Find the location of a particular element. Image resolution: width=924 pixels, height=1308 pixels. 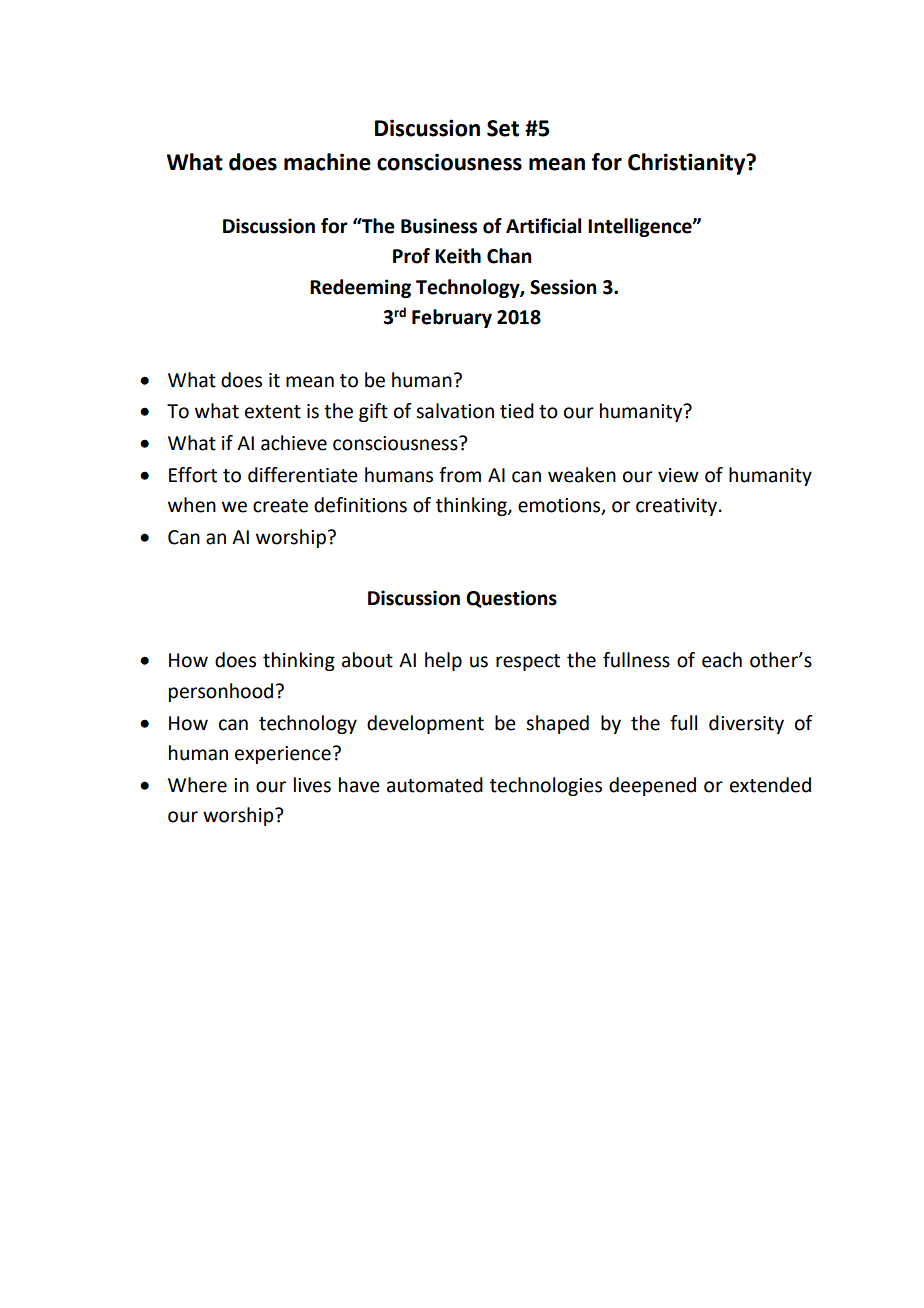

Christianity is located at coordinates (688, 164).
